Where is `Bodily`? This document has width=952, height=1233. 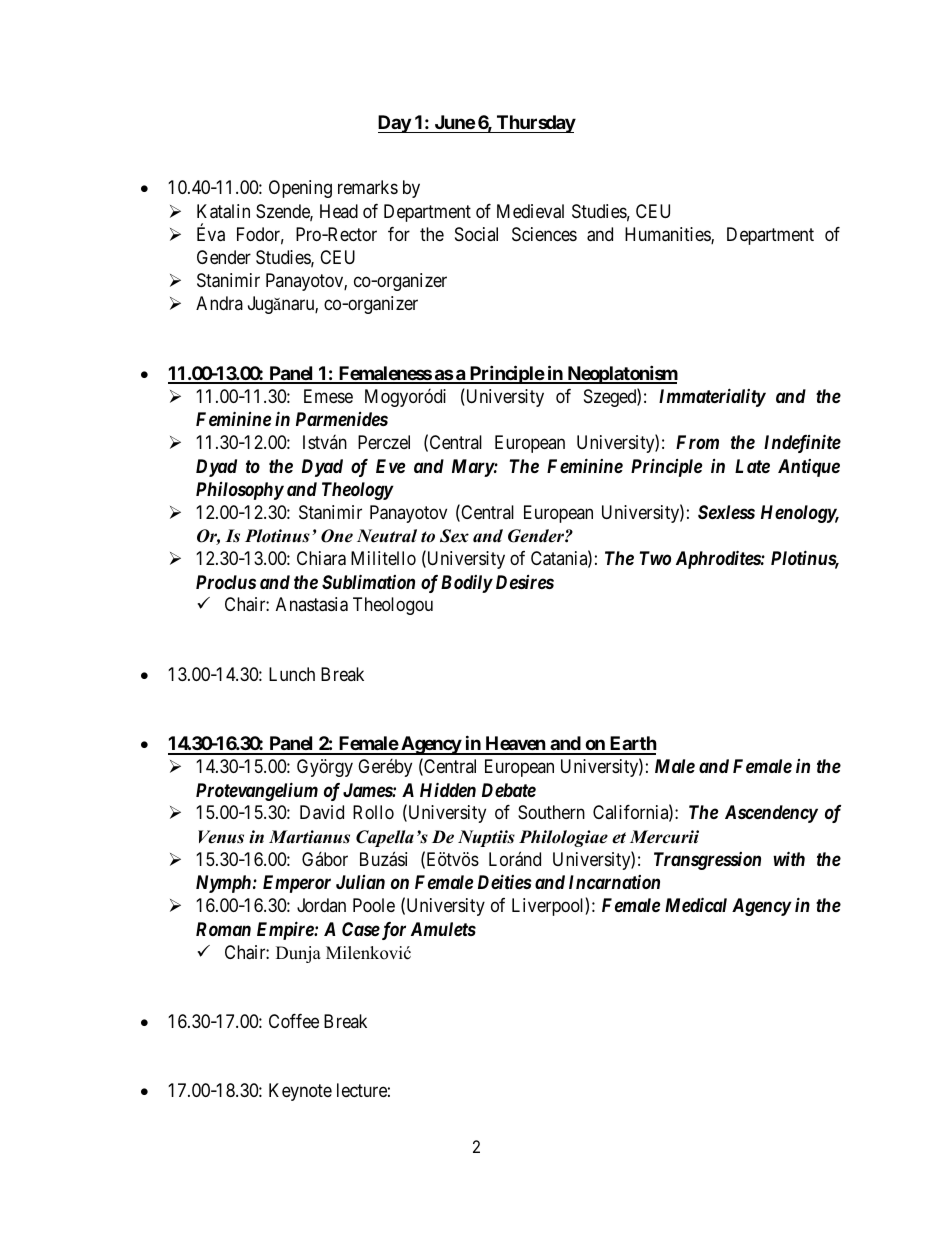
Bodily is located at coordinates (467, 584).
